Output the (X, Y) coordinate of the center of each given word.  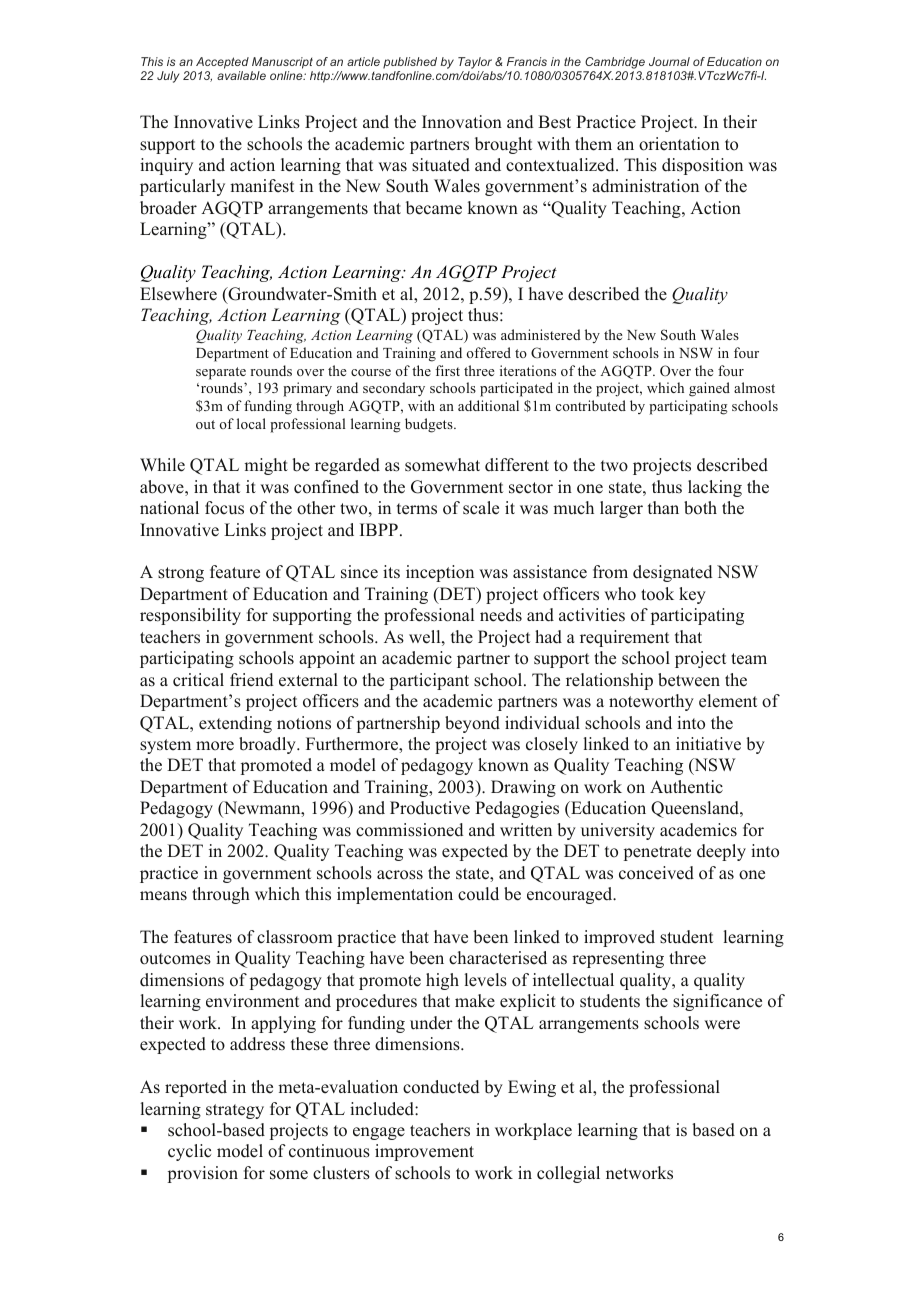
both (700, 508)
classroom (295, 937)
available (241, 75)
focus (224, 508)
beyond (472, 724)
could (478, 894)
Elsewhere (178, 294)
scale (481, 508)
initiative (708, 744)
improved (619, 938)
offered (489, 352)
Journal (669, 61)
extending (235, 724)
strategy (235, 1111)
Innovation (462, 122)
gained (709, 389)
